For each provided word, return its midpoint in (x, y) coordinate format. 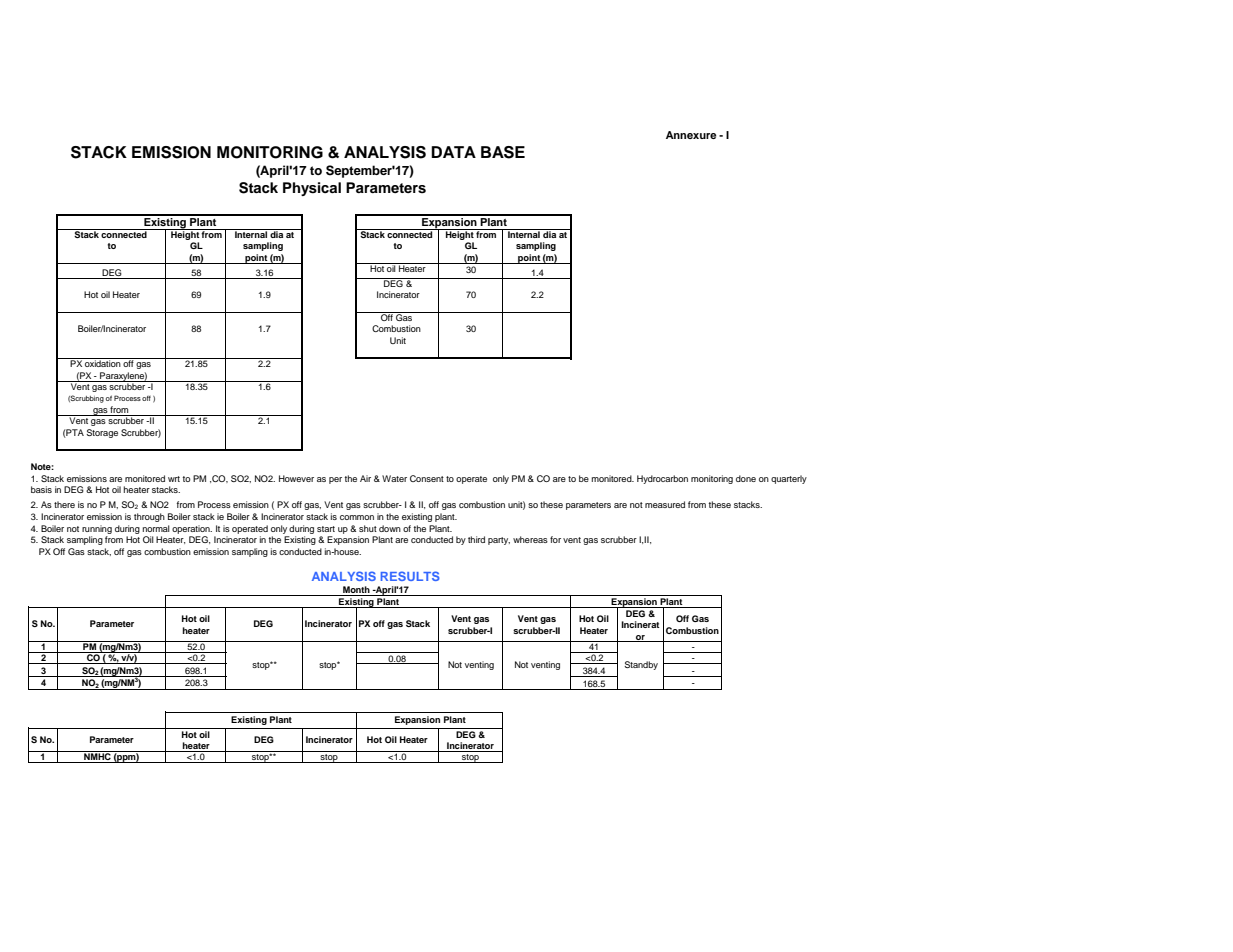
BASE (503, 152)
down (390, 528)
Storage (102, 433)
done (746, 478)
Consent (427, 478)
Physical (312, 189)
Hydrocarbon (662, 479)
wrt (174, 479)
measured (665, 504)
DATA (453, 152)
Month (356, 591)
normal (156, 528)
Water (394, 478)
